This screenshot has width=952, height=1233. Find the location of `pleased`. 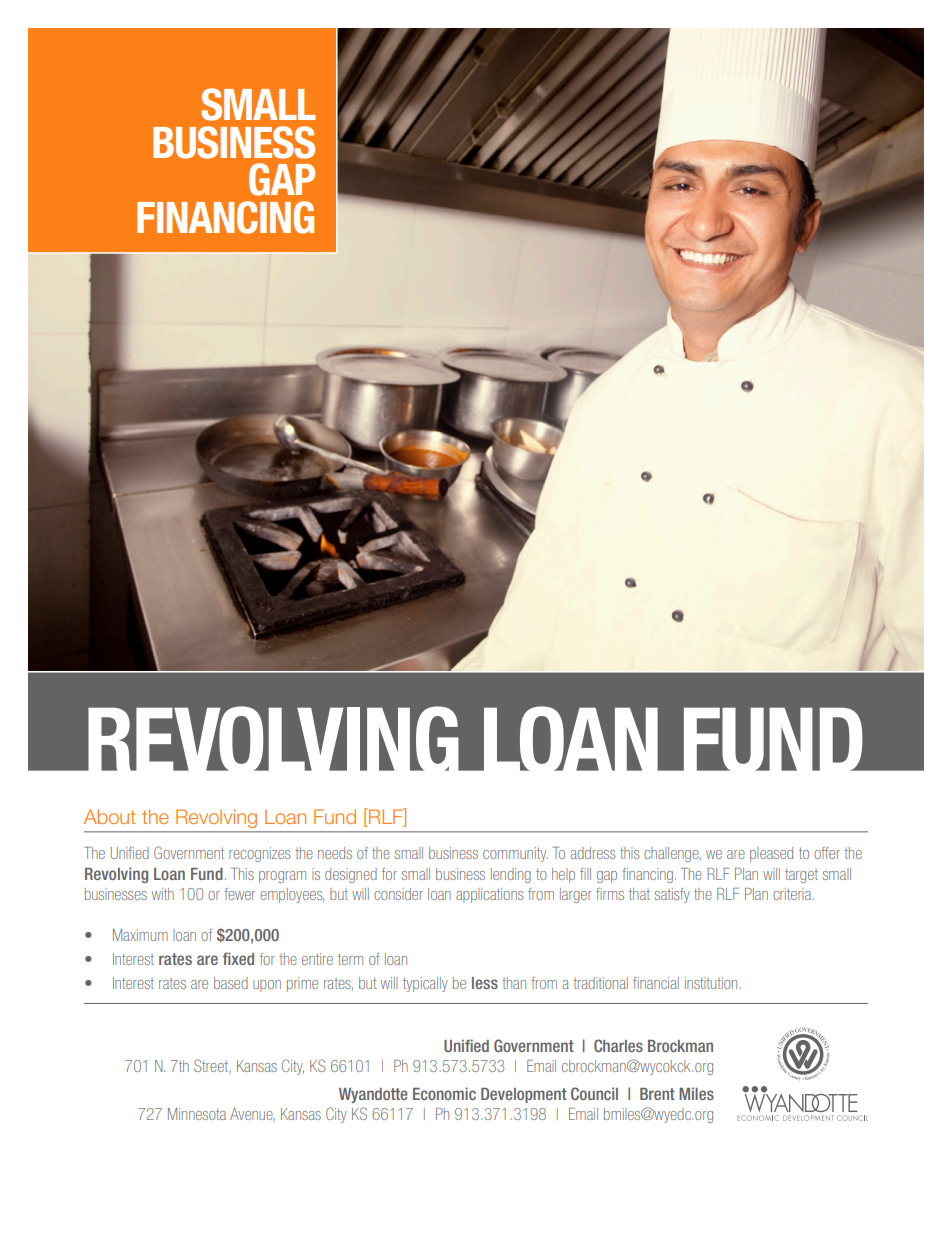

pleased is located at coordinates (771, 854).
